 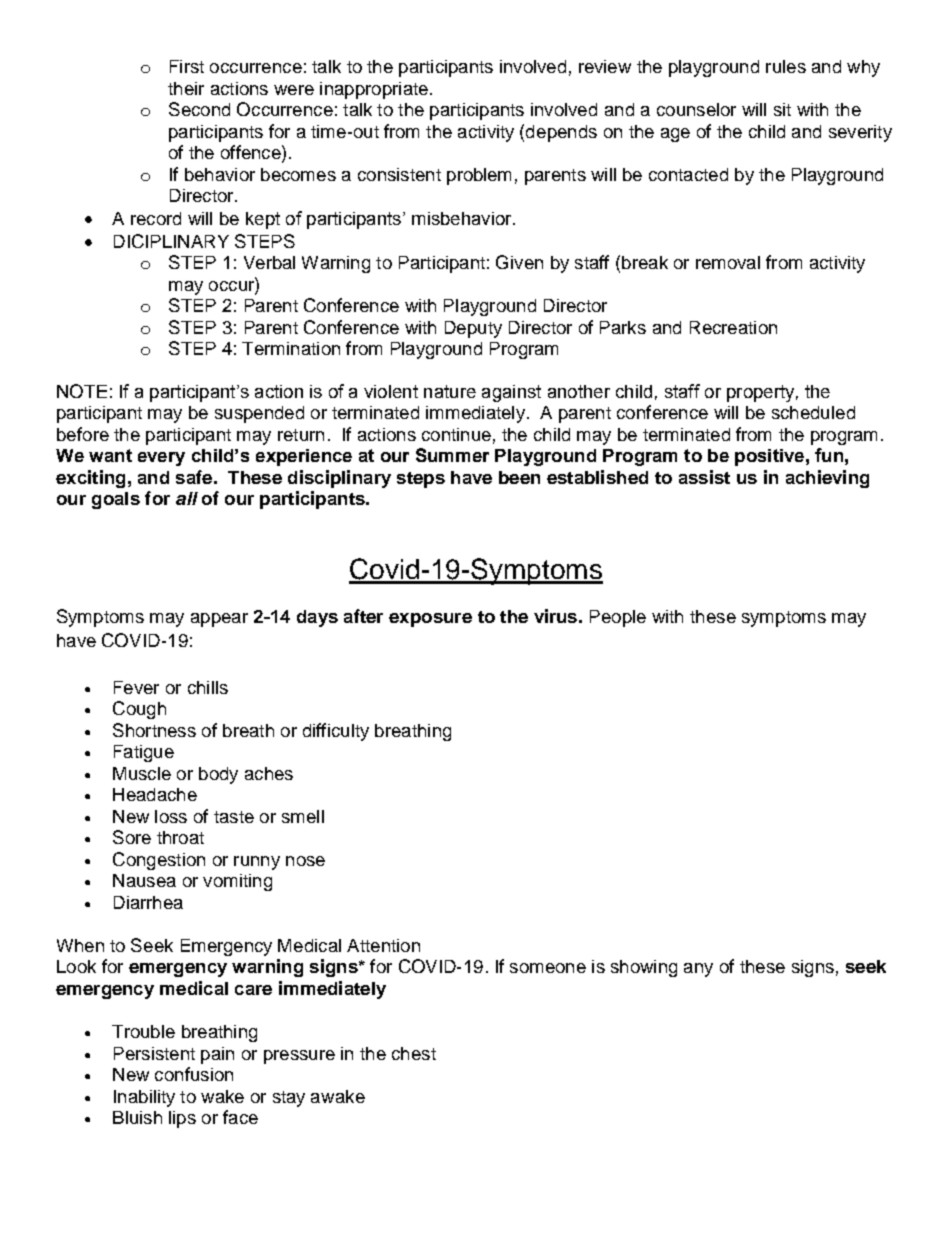 I want to click on People, so click(x=618, y=618).
